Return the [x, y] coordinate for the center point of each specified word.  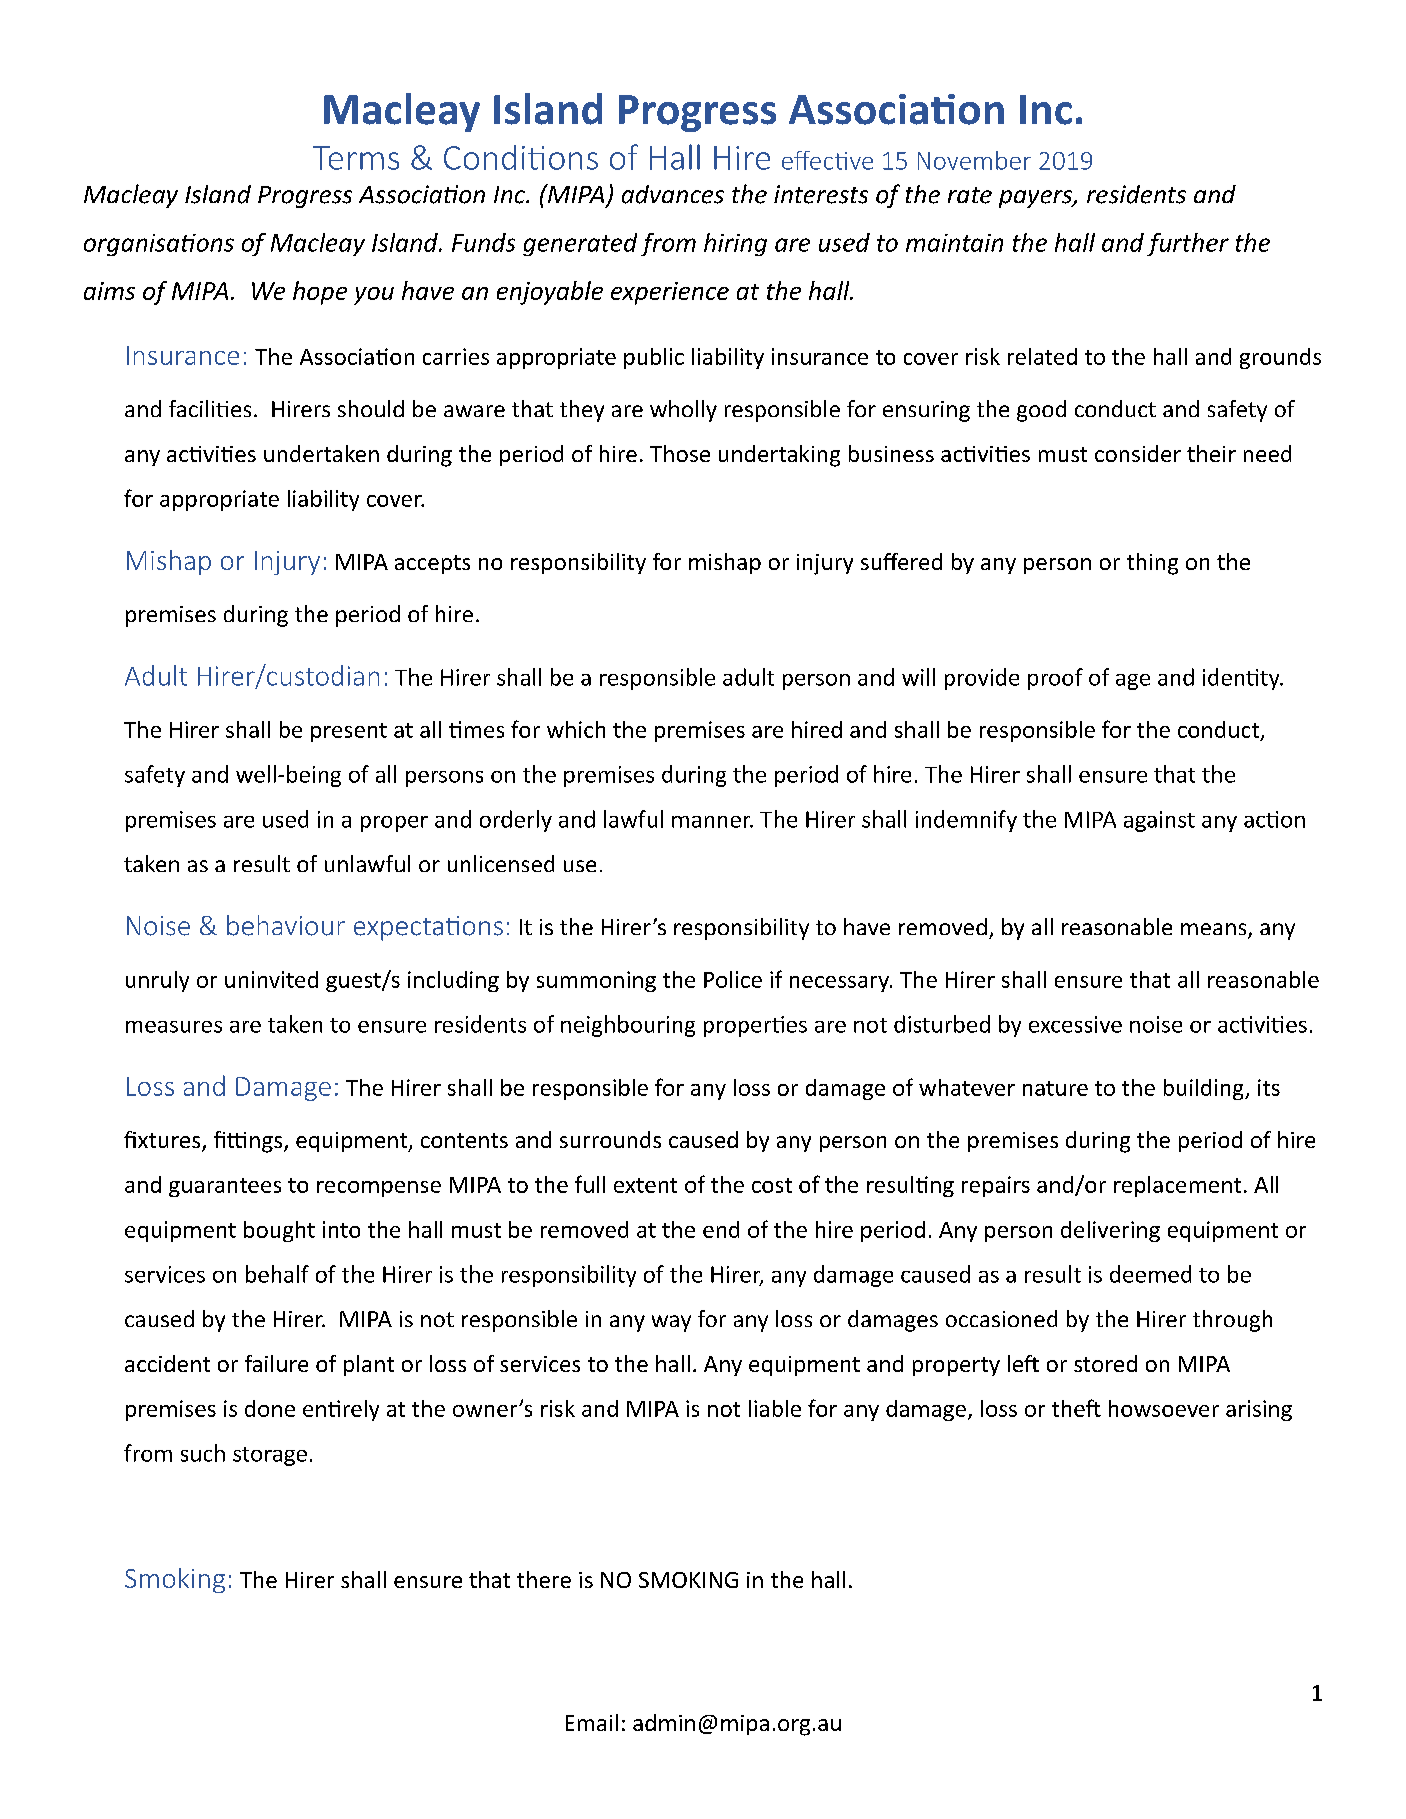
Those [680, 453]
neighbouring [628, 1026]
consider [1138, 453]
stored [1105, 1363]
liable [775, 1408]
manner [712, 822]
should [371, 408]
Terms [356, 158]
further [1188, 244]
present [349, 732]
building [1205, 1089]
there [544, 1579]
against [1159, 821]
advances [673, 194]
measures [174, 1027]
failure [276, 1363]
